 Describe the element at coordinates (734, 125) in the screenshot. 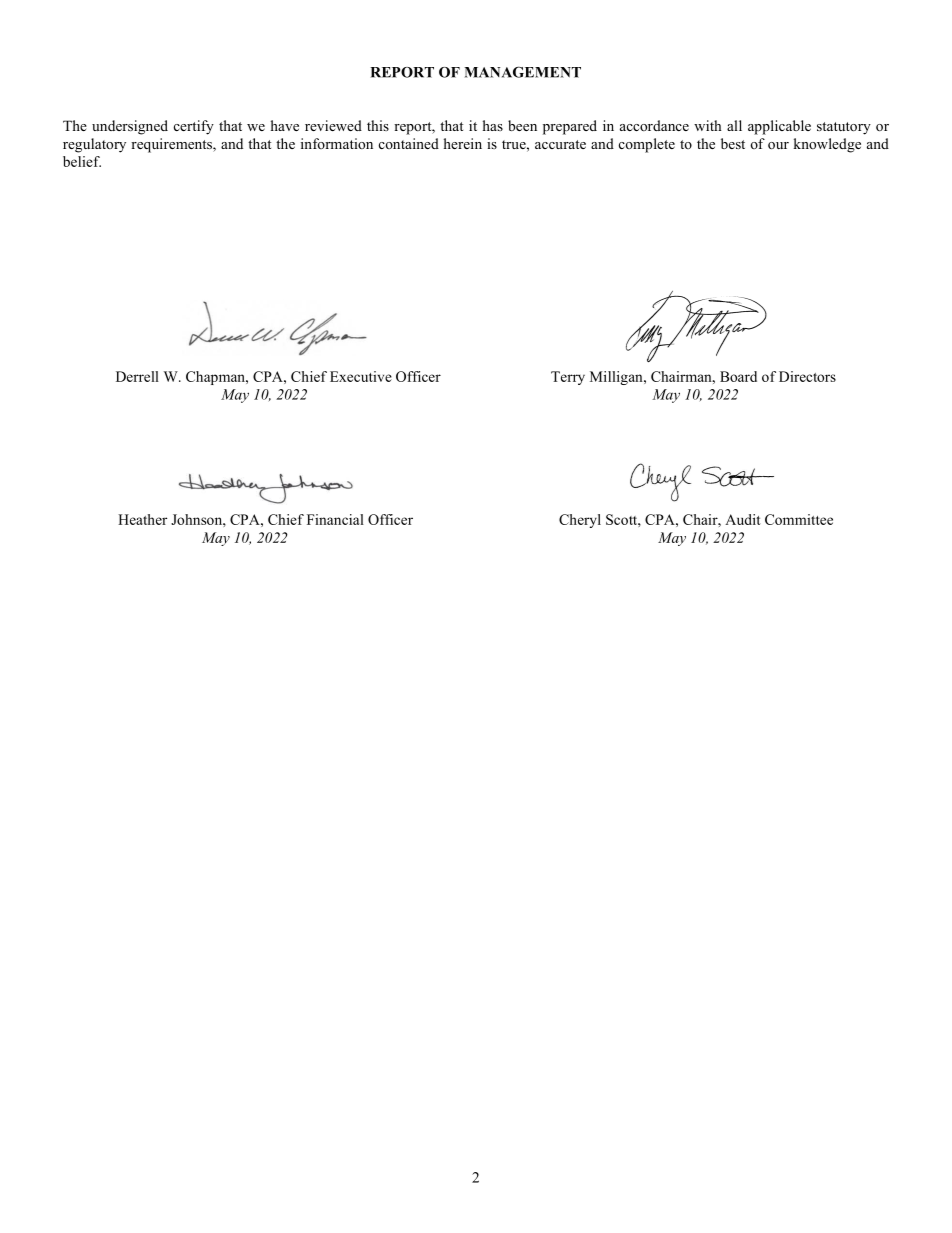

I see `all` at that location.
